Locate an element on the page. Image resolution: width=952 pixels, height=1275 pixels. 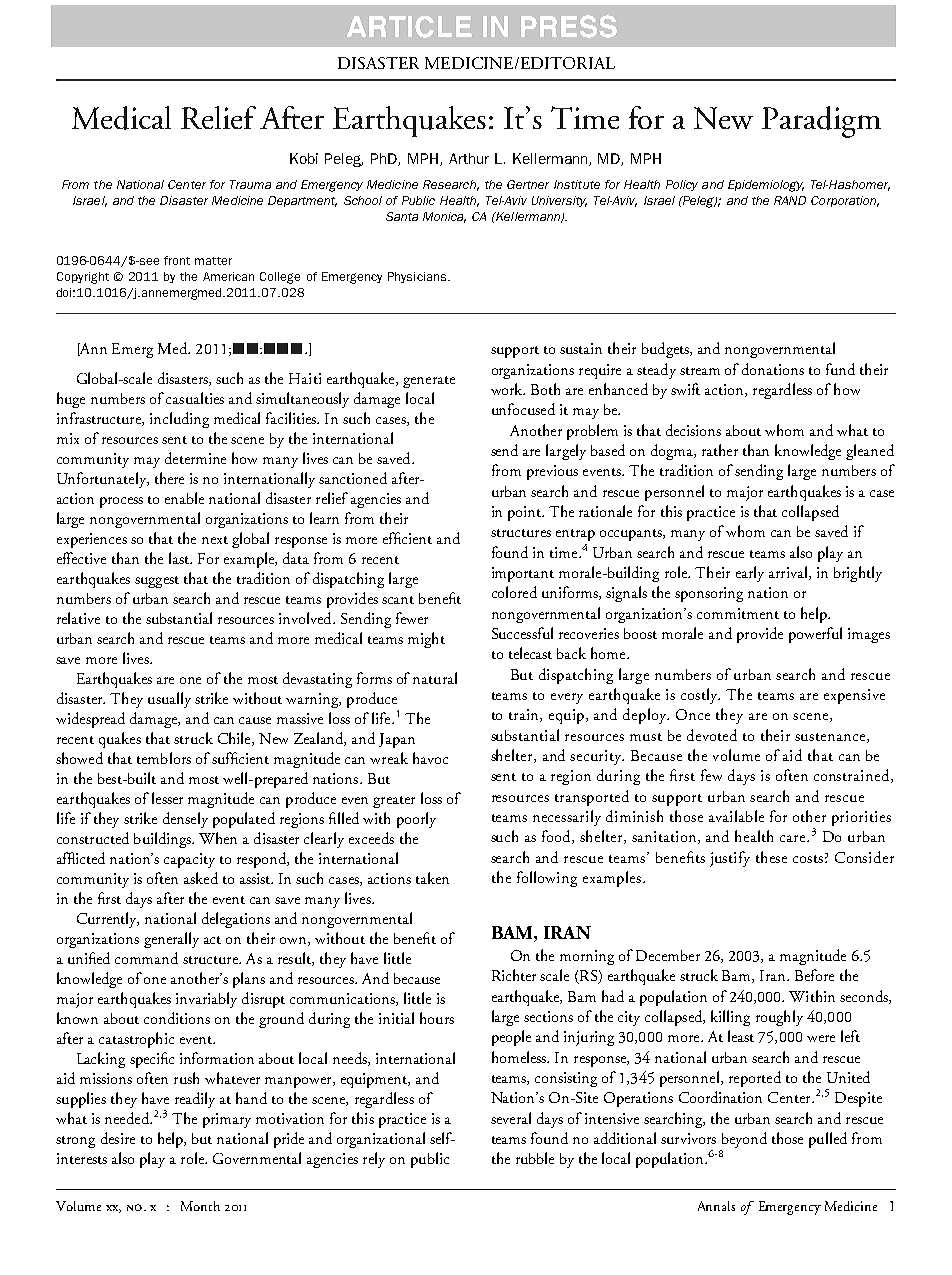
Epidemiology is located at coordinates (766, 186).
